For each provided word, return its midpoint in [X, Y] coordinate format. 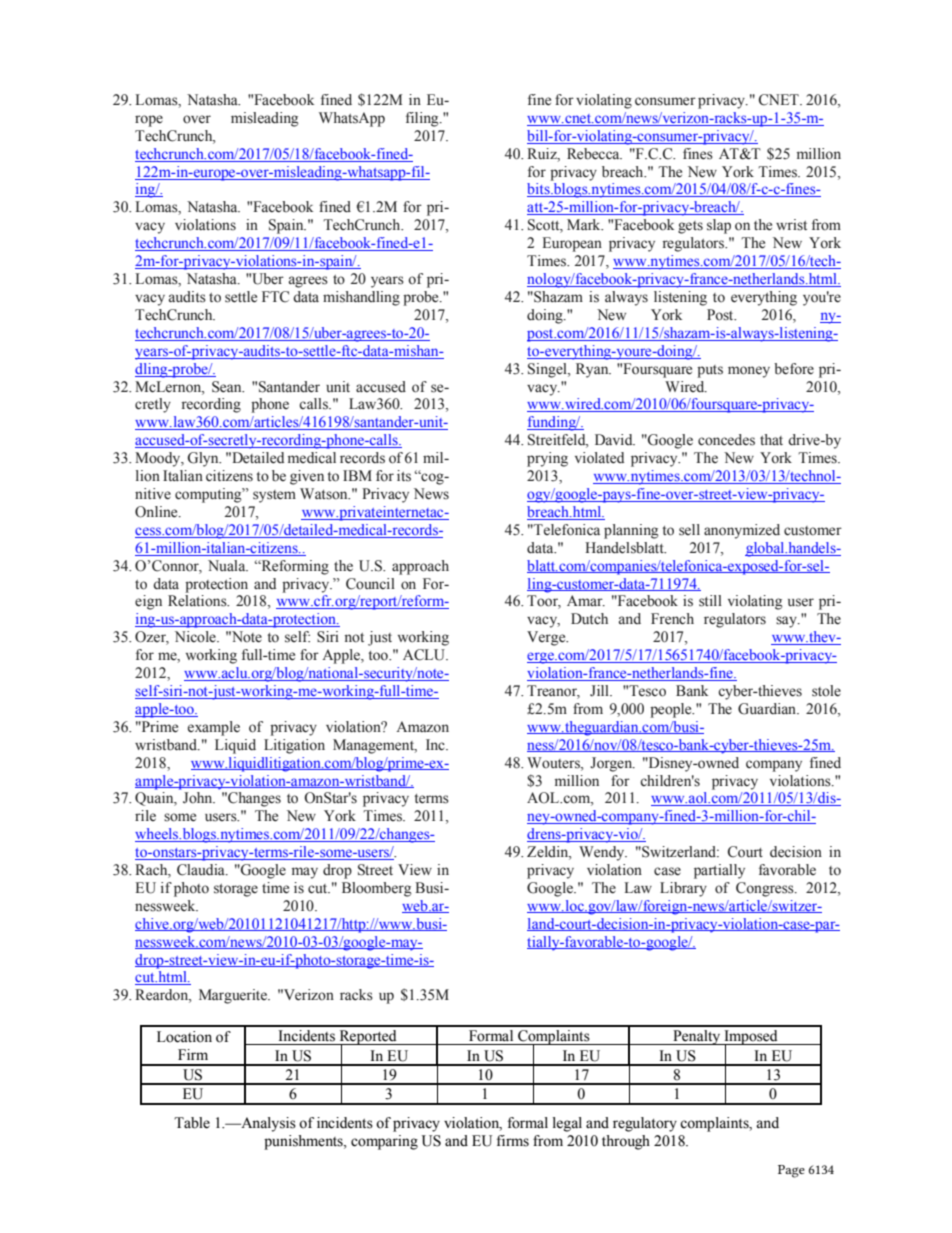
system [274, 496]
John [199, 798]
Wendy [603, 853]
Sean [228, 387]
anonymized [742, 531]
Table [192, 1123]
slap [719, 226]
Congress [766, 889]
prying [547, 459]
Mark [585, 224]
